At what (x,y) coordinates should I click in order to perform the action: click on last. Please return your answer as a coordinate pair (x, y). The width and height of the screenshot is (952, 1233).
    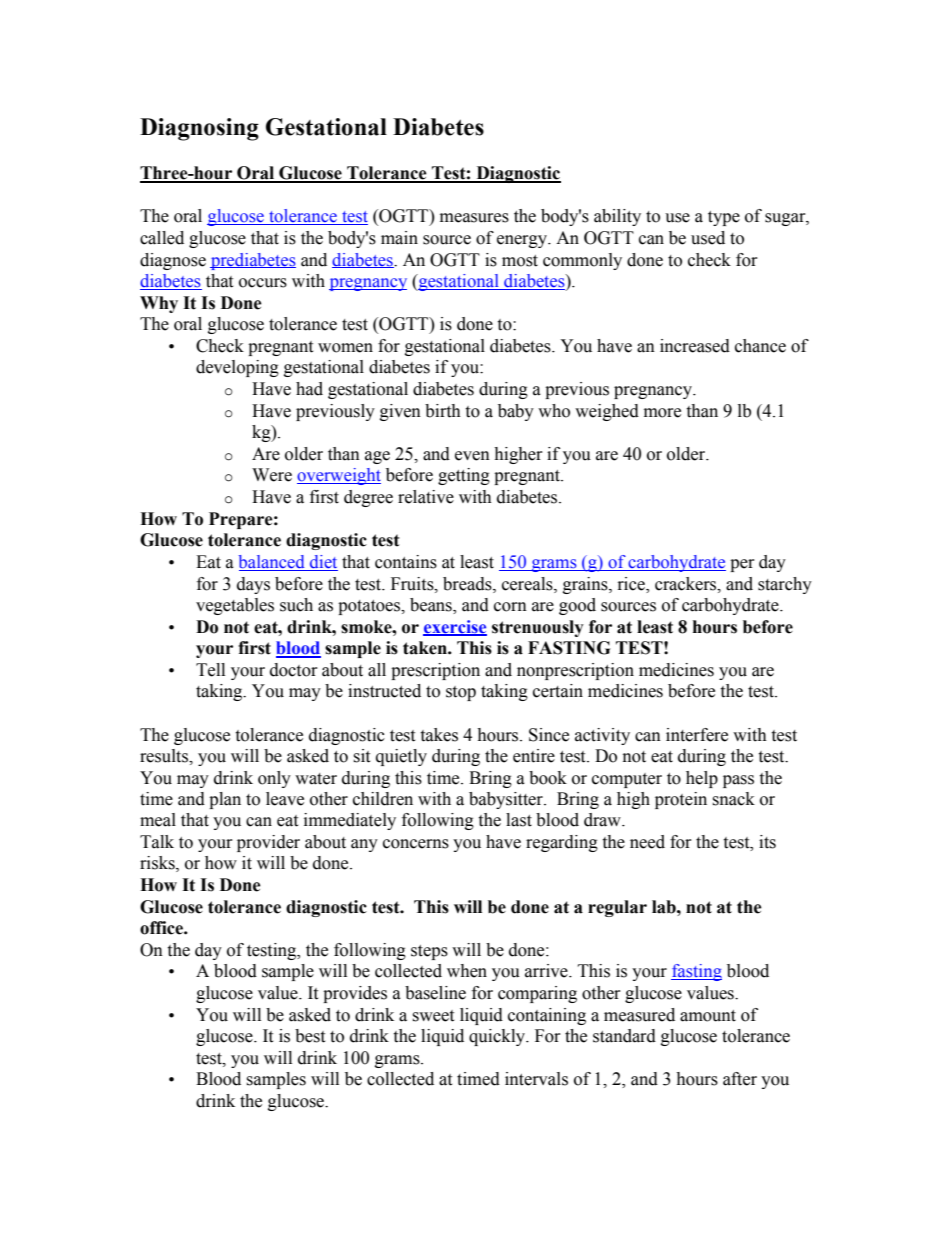
    Looking at the image, I should click on (519, 820).
